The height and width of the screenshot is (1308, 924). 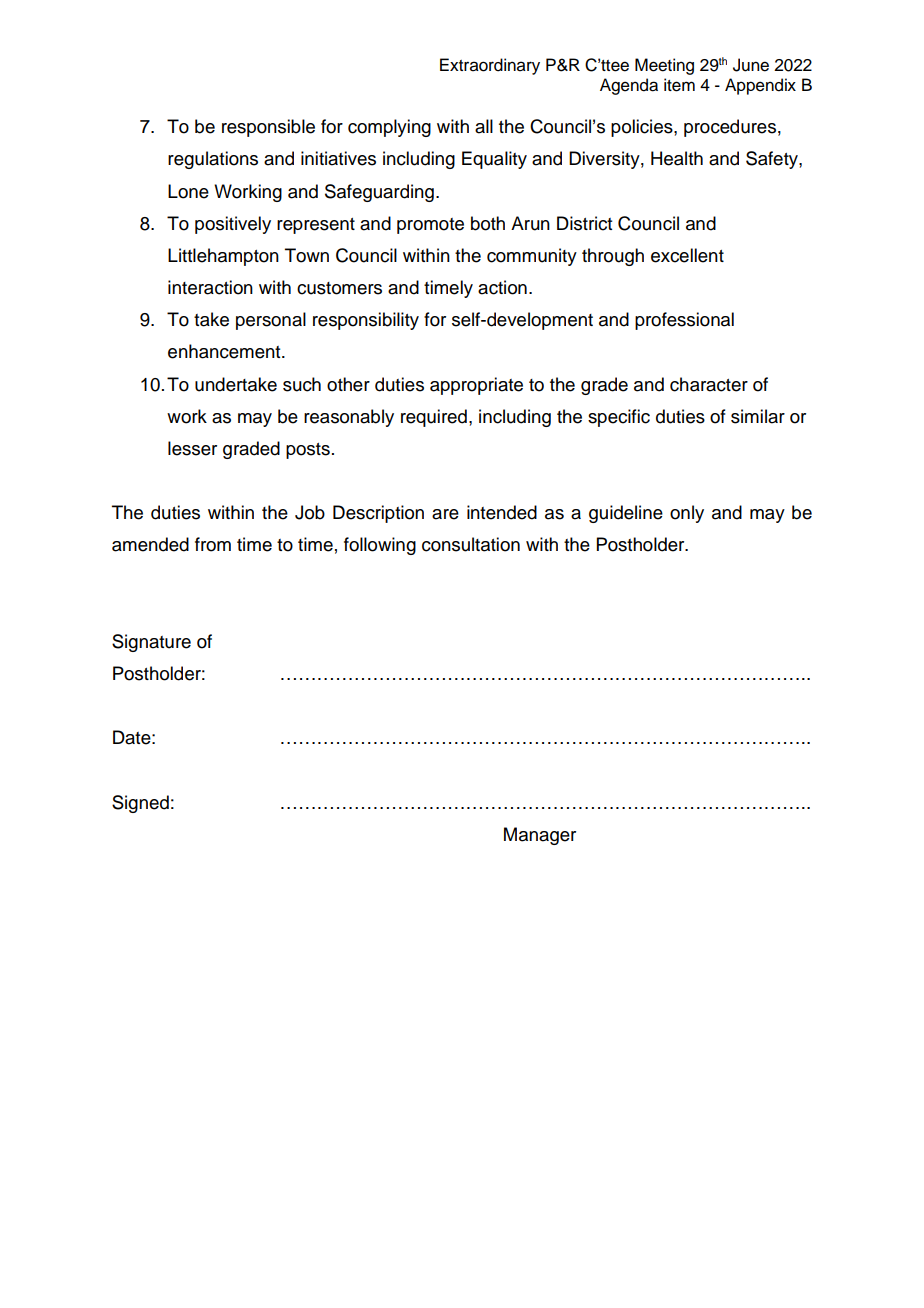 I want to click on Signed, so click(x=140, y=804).
